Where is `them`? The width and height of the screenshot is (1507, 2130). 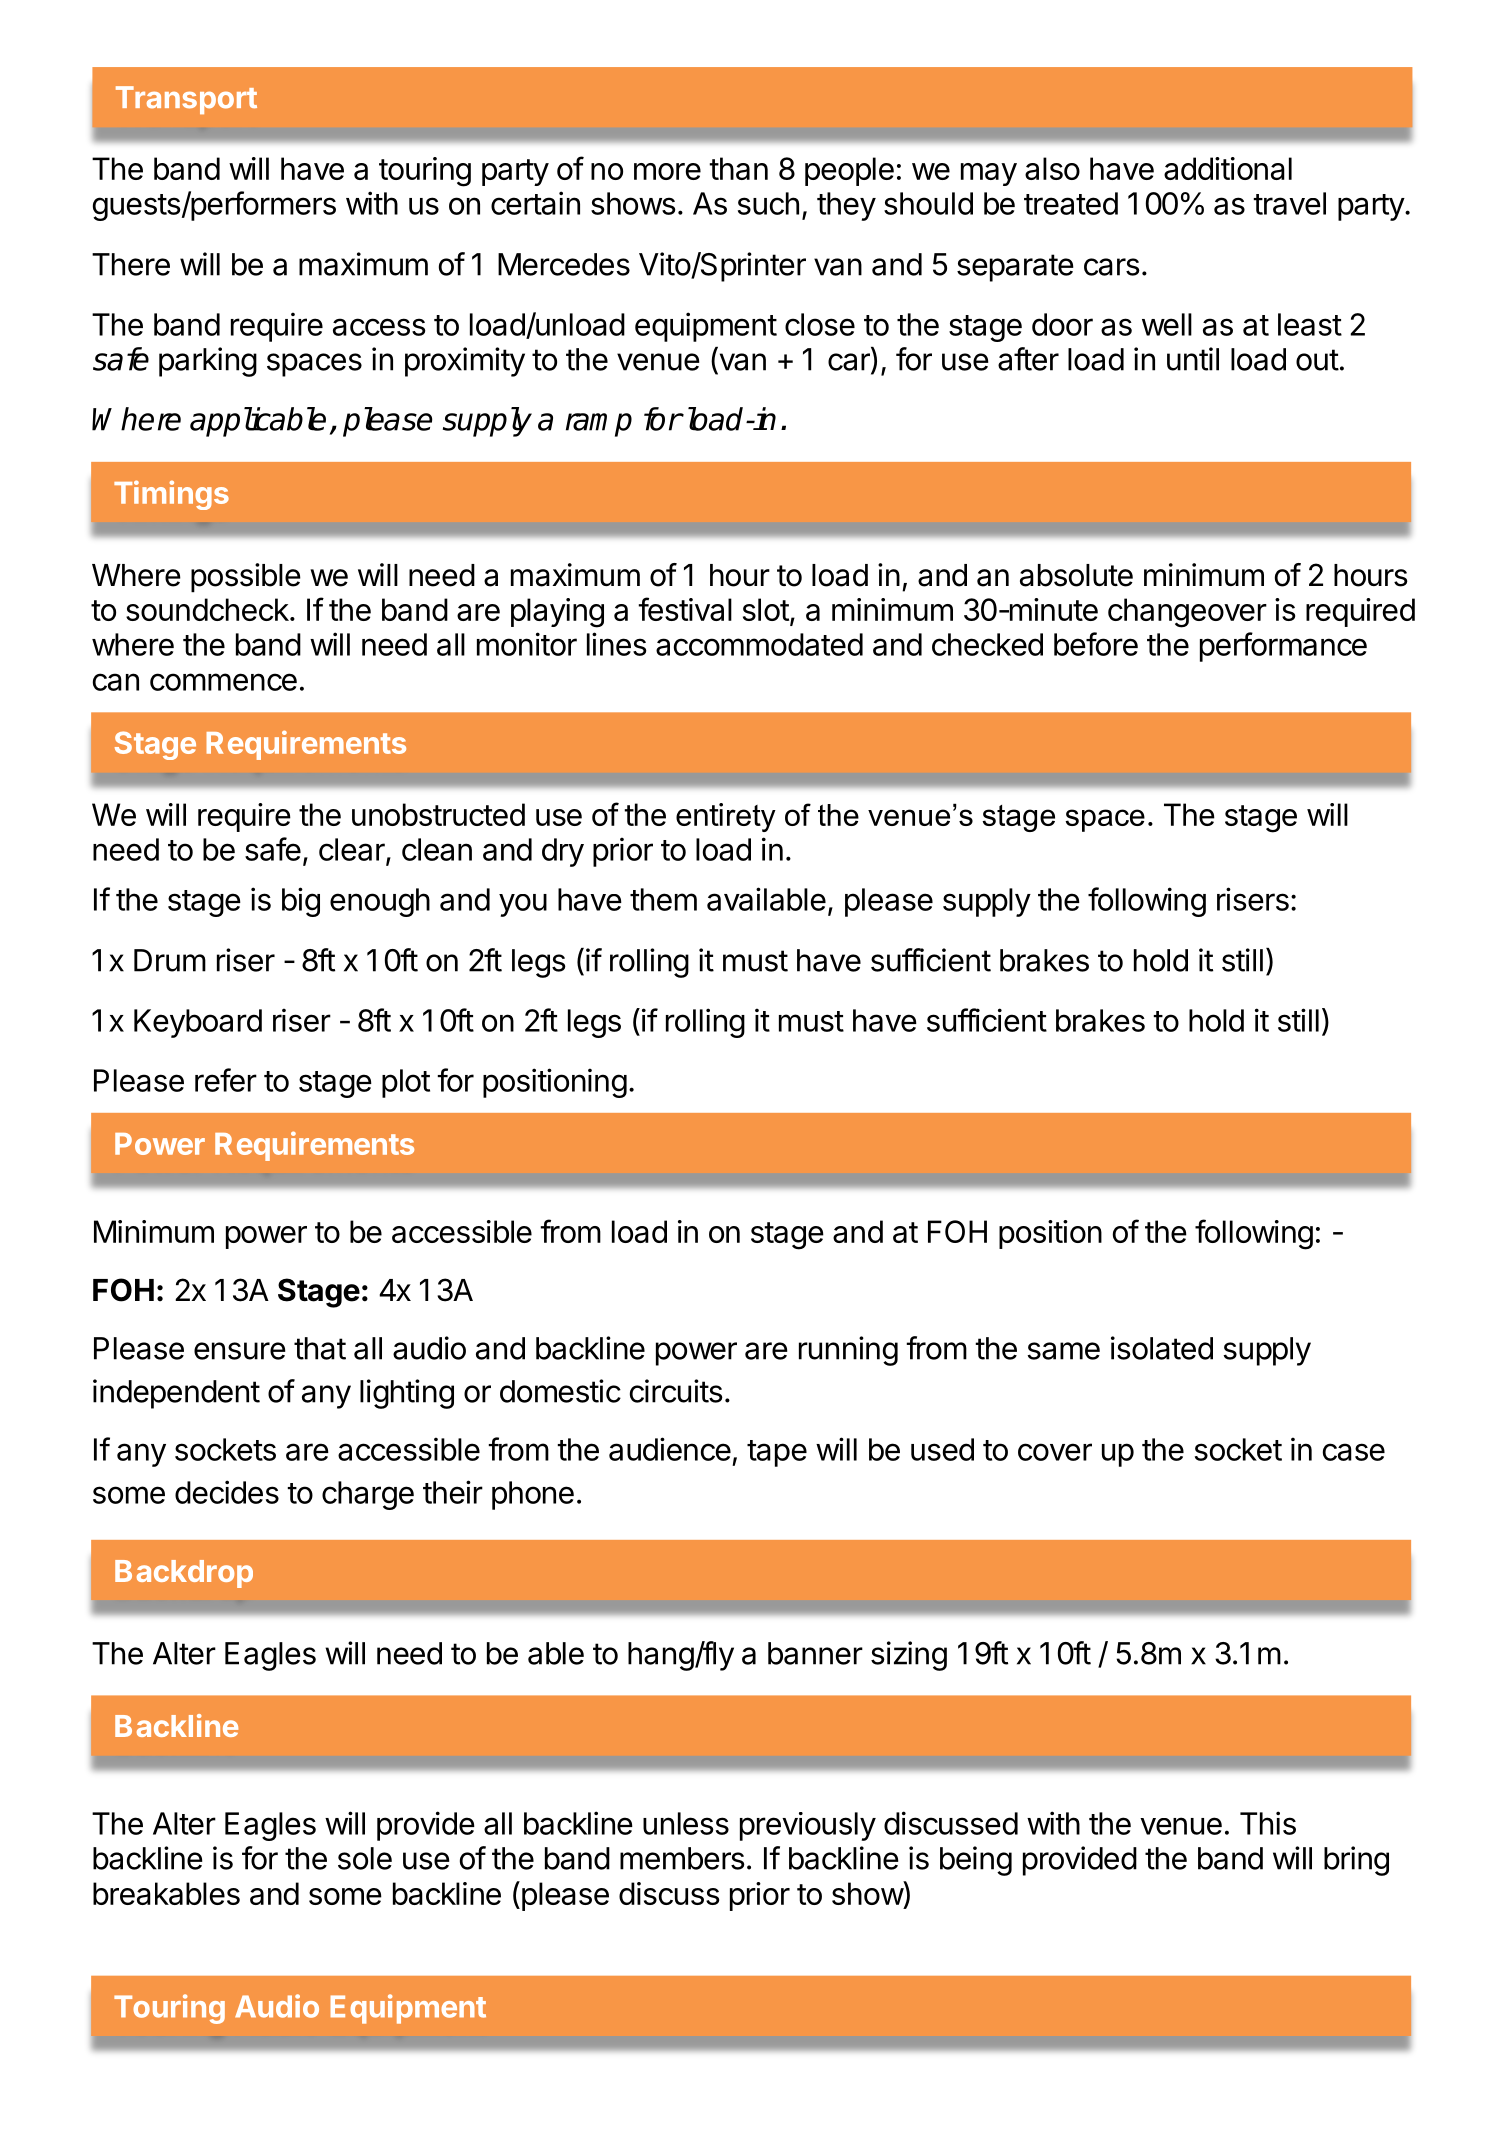
them is located at coordinates (663, 899).
